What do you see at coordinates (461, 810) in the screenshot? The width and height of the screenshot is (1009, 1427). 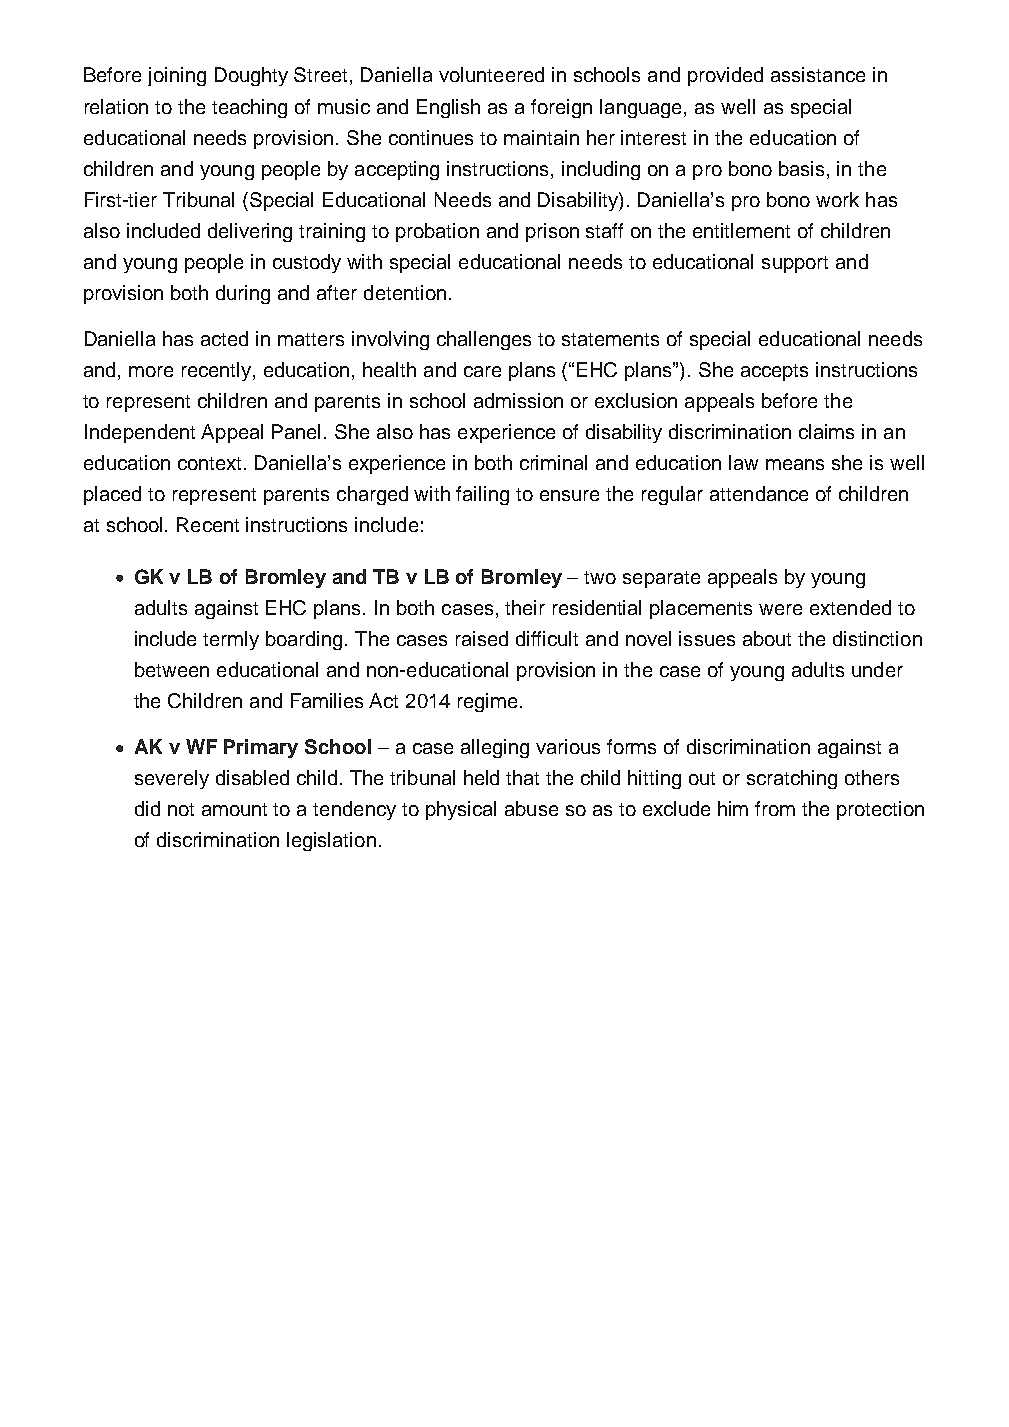 I see `physical` at bounding box center [461, 810].
